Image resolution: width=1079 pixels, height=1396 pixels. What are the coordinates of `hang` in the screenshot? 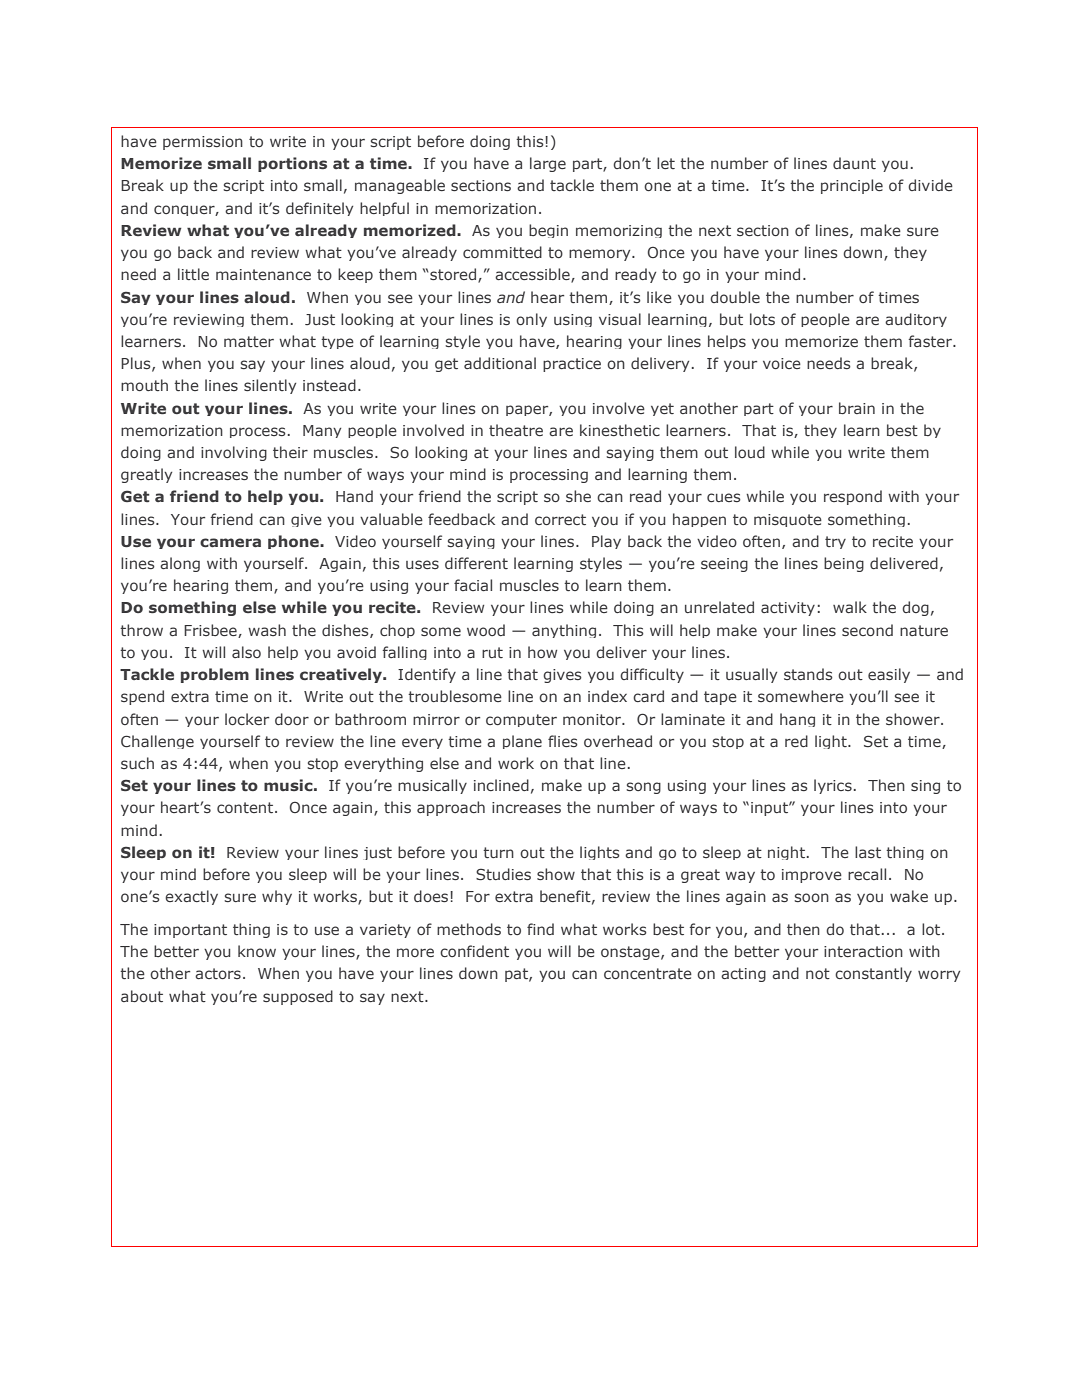 It's located at (797, 720).
